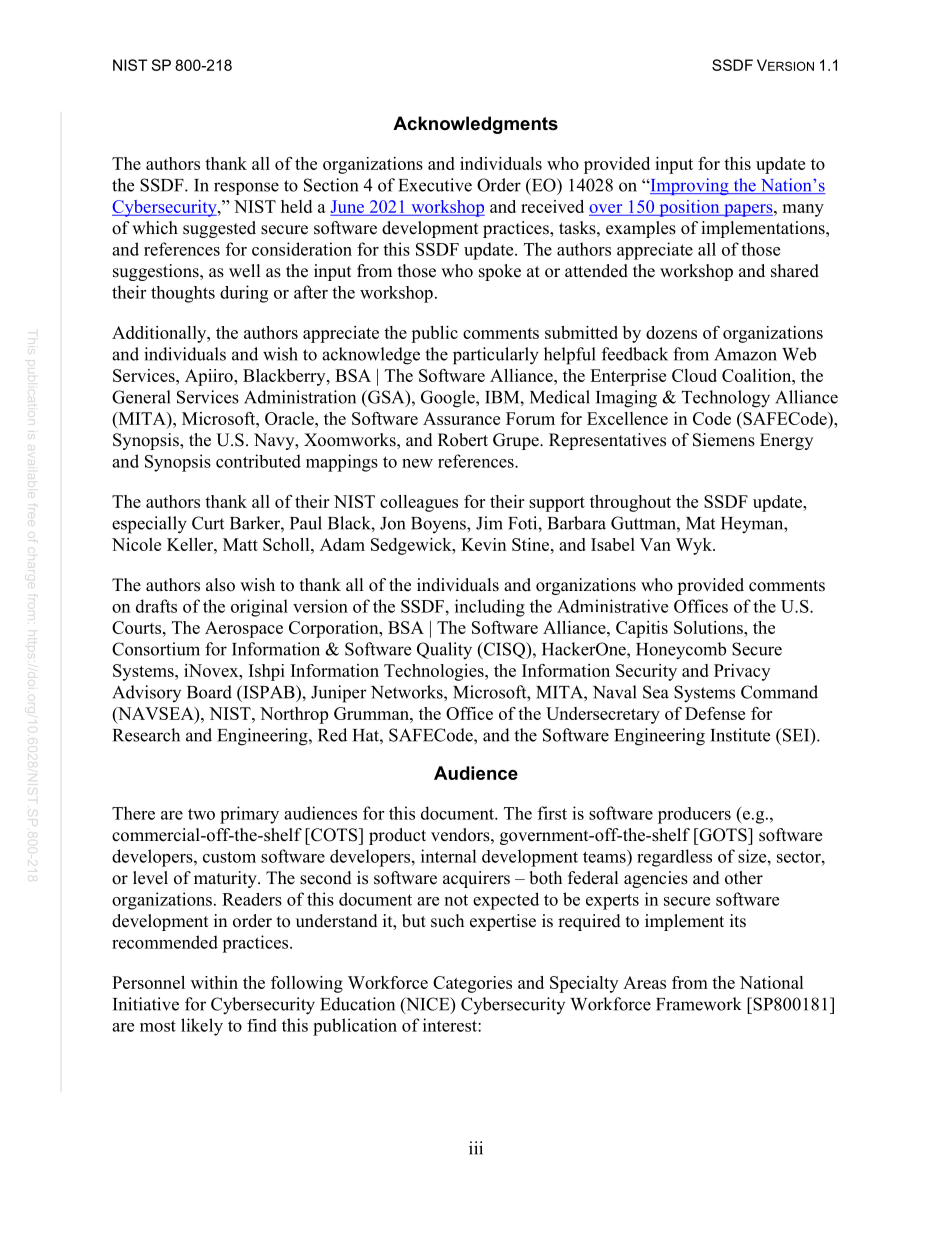 Image resolution: width=952 pixels, height=1233 pixels. I want to click on Siemens, so click(724, 440).
